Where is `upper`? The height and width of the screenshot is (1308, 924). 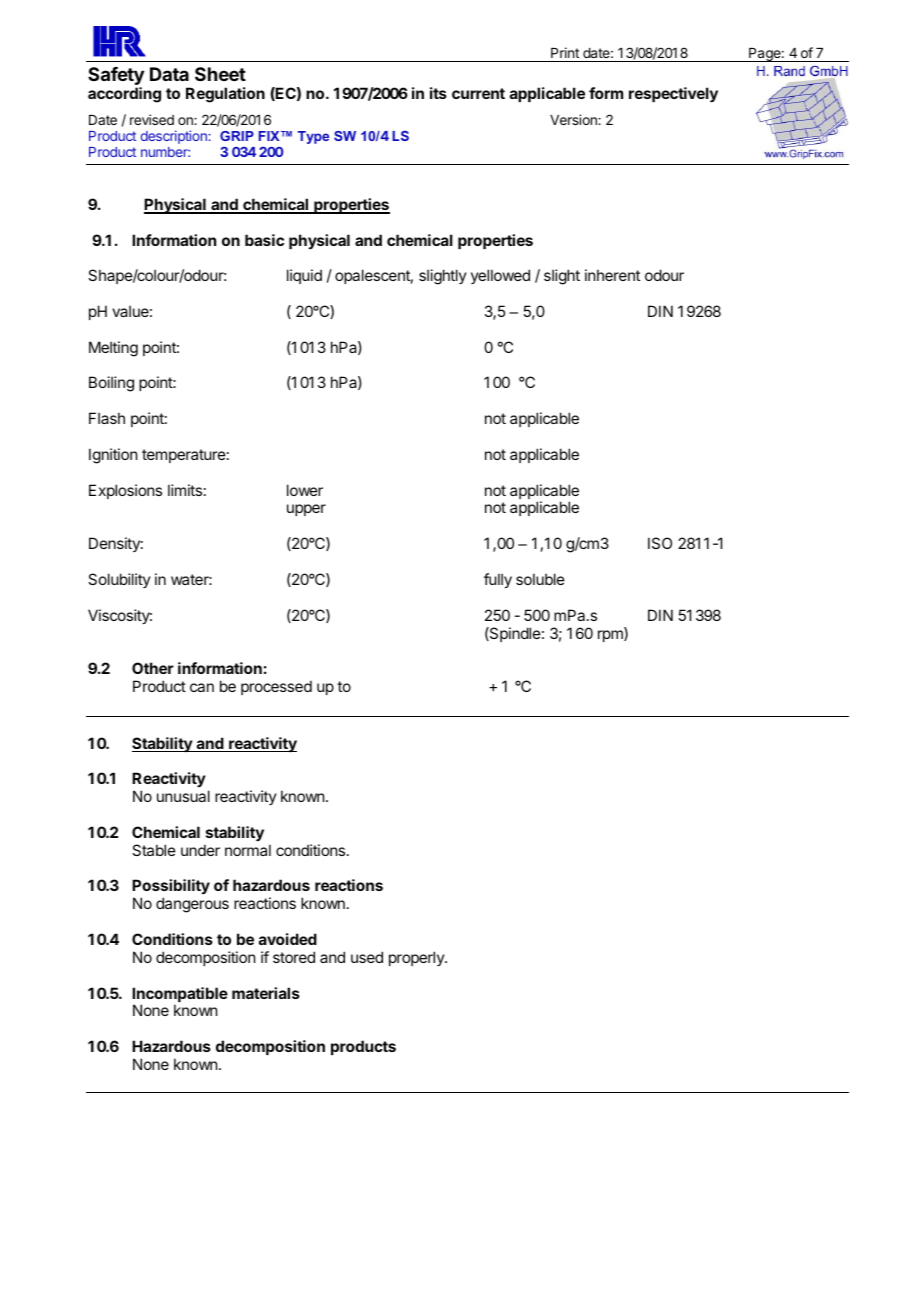
upper is located at coordinates (306, 510).
